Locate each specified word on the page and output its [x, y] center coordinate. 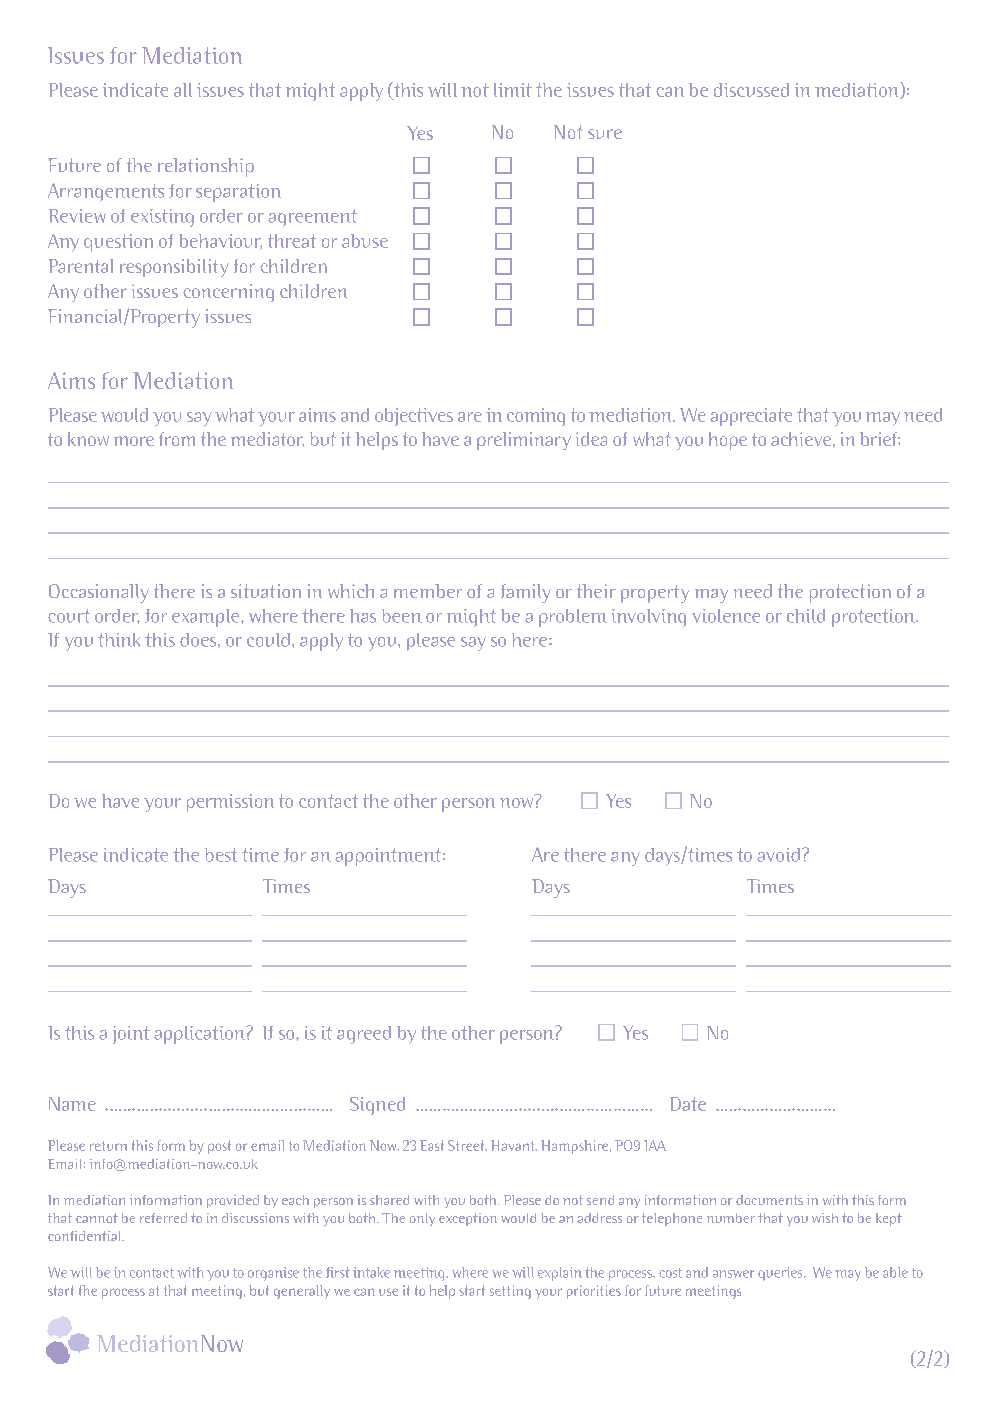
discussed [751, 90]
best [221, 855]
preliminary [524, 441]
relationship [206, 167]
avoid [778, 855]
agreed [364, 1035]
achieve [801, 439]
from [177, 439]
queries [781, 1274]
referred [163, 1218]
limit [513, 90]
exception [468, 1219]
